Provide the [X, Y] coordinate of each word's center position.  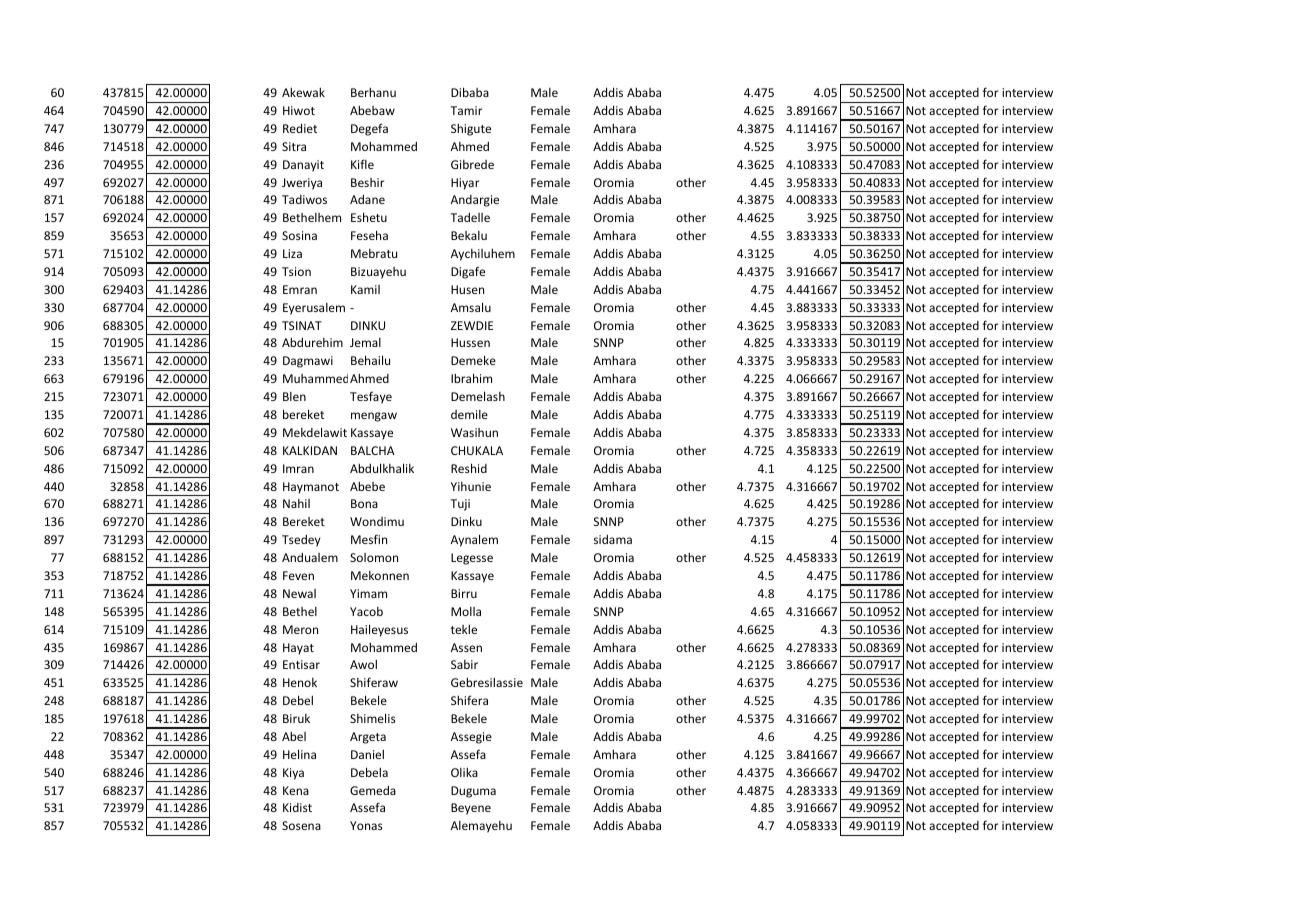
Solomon [374, 557]
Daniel [367, 754]
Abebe [367, 486]
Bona [364, 503]
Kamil [365, 289]
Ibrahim [471, 378]
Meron [300, 629]
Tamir [466, 110]
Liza [292, 253]
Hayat [298, 649]
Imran [298, 468]
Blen [294, 396]
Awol [363, 664]
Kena [296, 790]
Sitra [294, 146]
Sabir [464, 664]
